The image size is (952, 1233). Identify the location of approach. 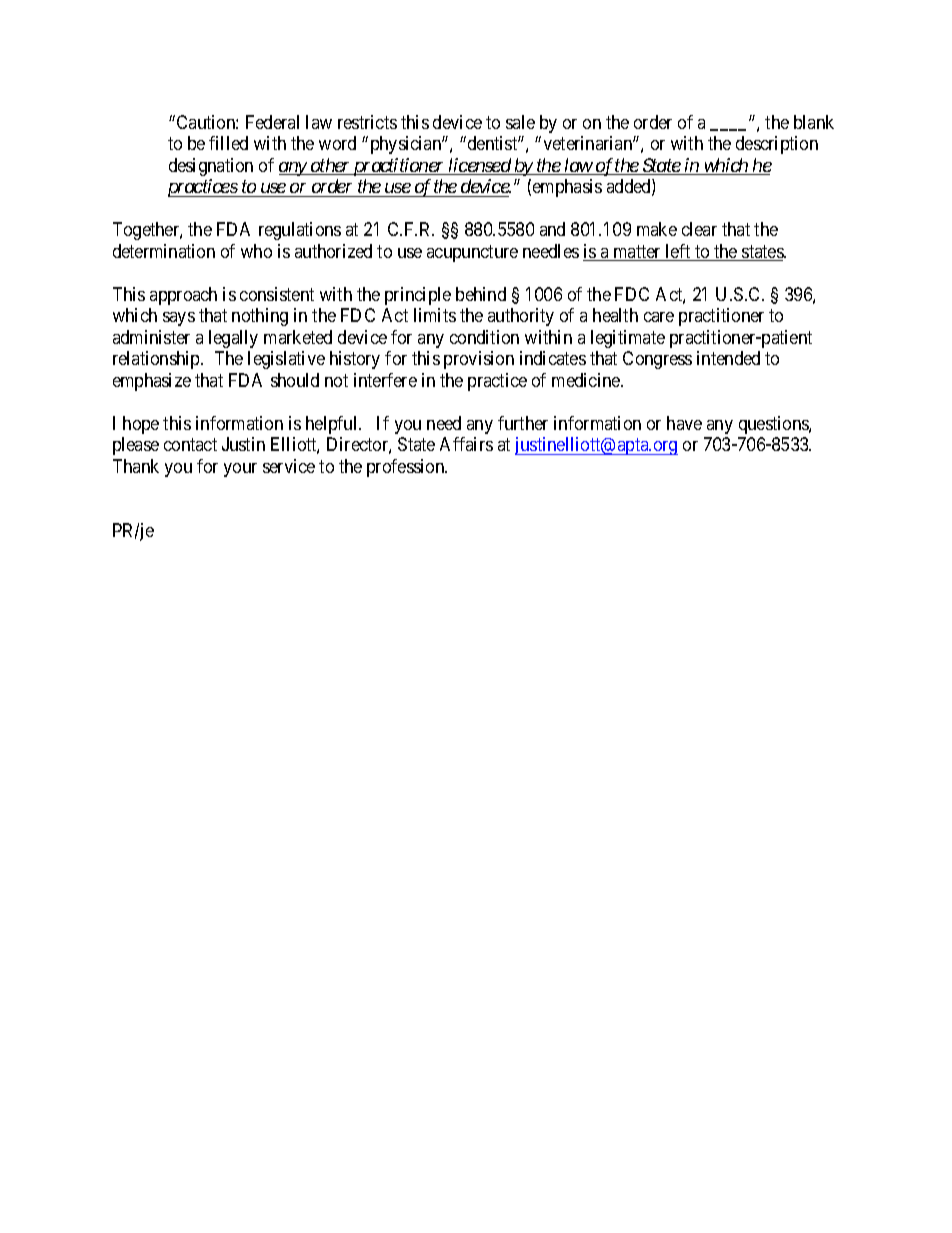
(183, 296).
